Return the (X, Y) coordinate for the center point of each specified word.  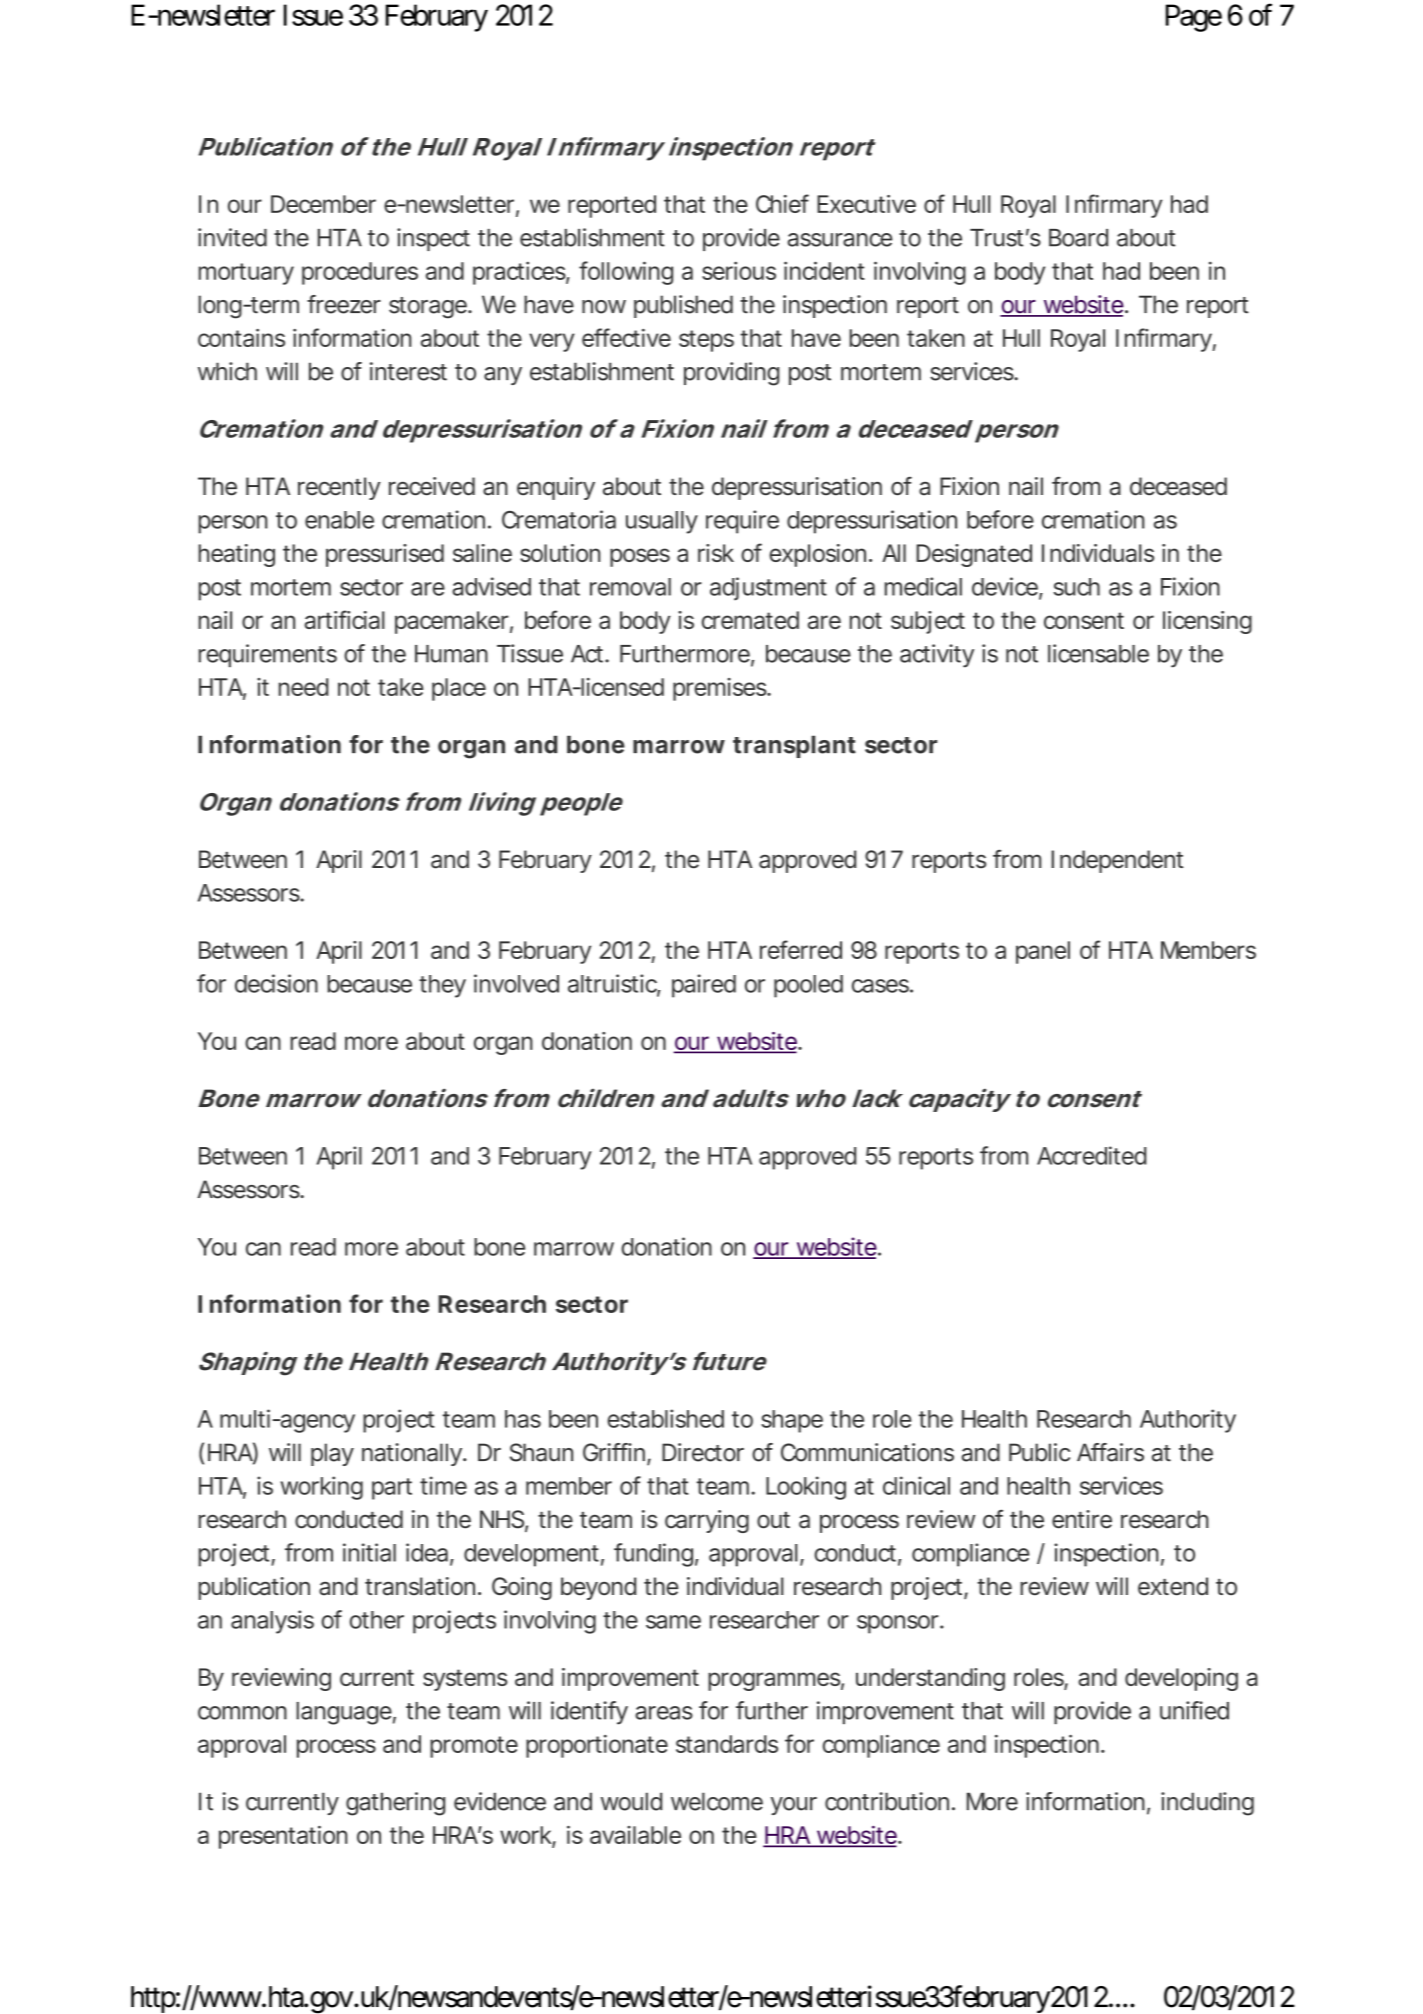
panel (1043, 952)
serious (739, 270)
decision (276, 983)
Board (1078, 238)
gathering (395, 1804)
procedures (360, 273)
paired (704, 986)
